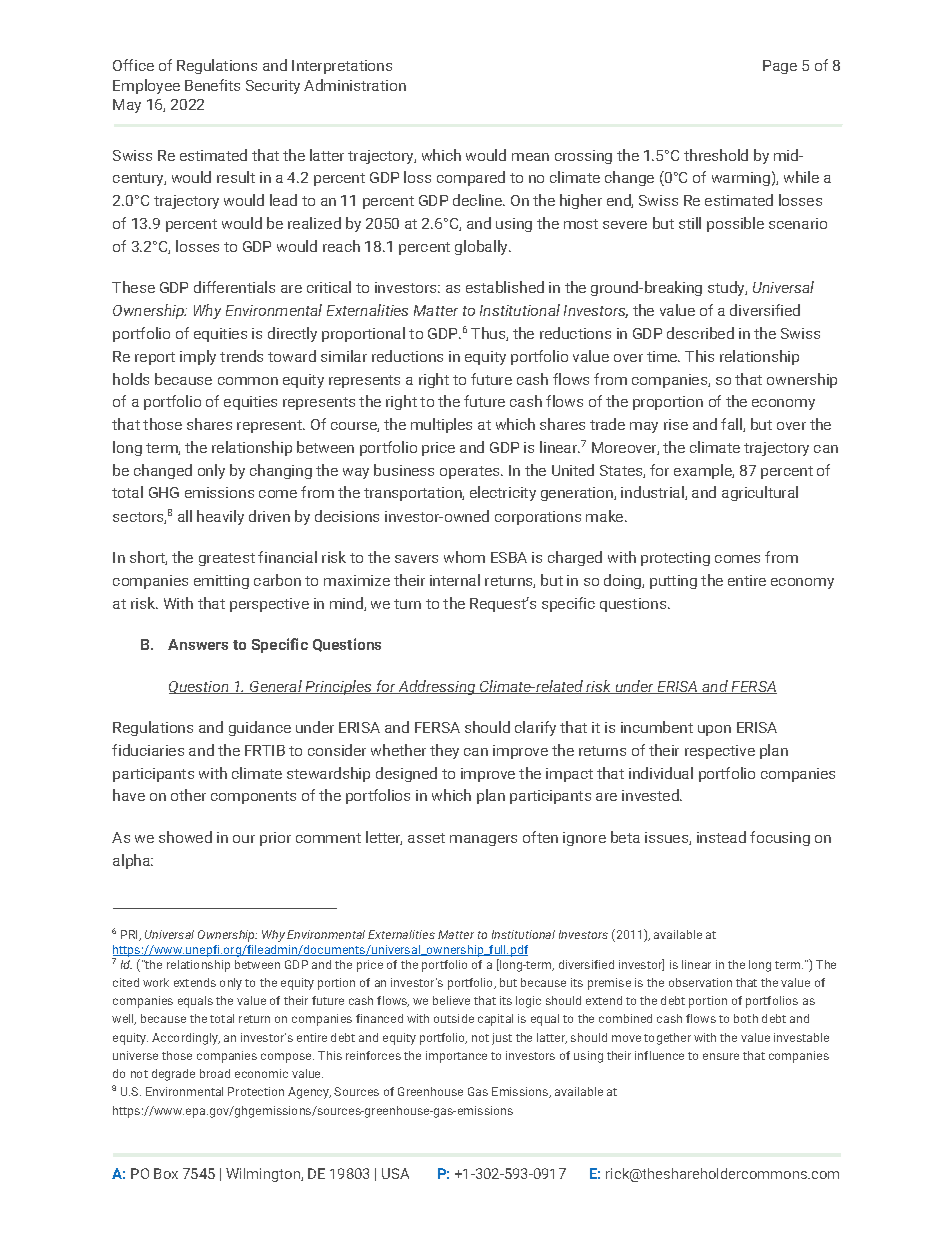 The height and width of the screenshot is (1233, 952). Describe the element at coordinates (444, 751) in the screenshot. I see `they` at that location.
